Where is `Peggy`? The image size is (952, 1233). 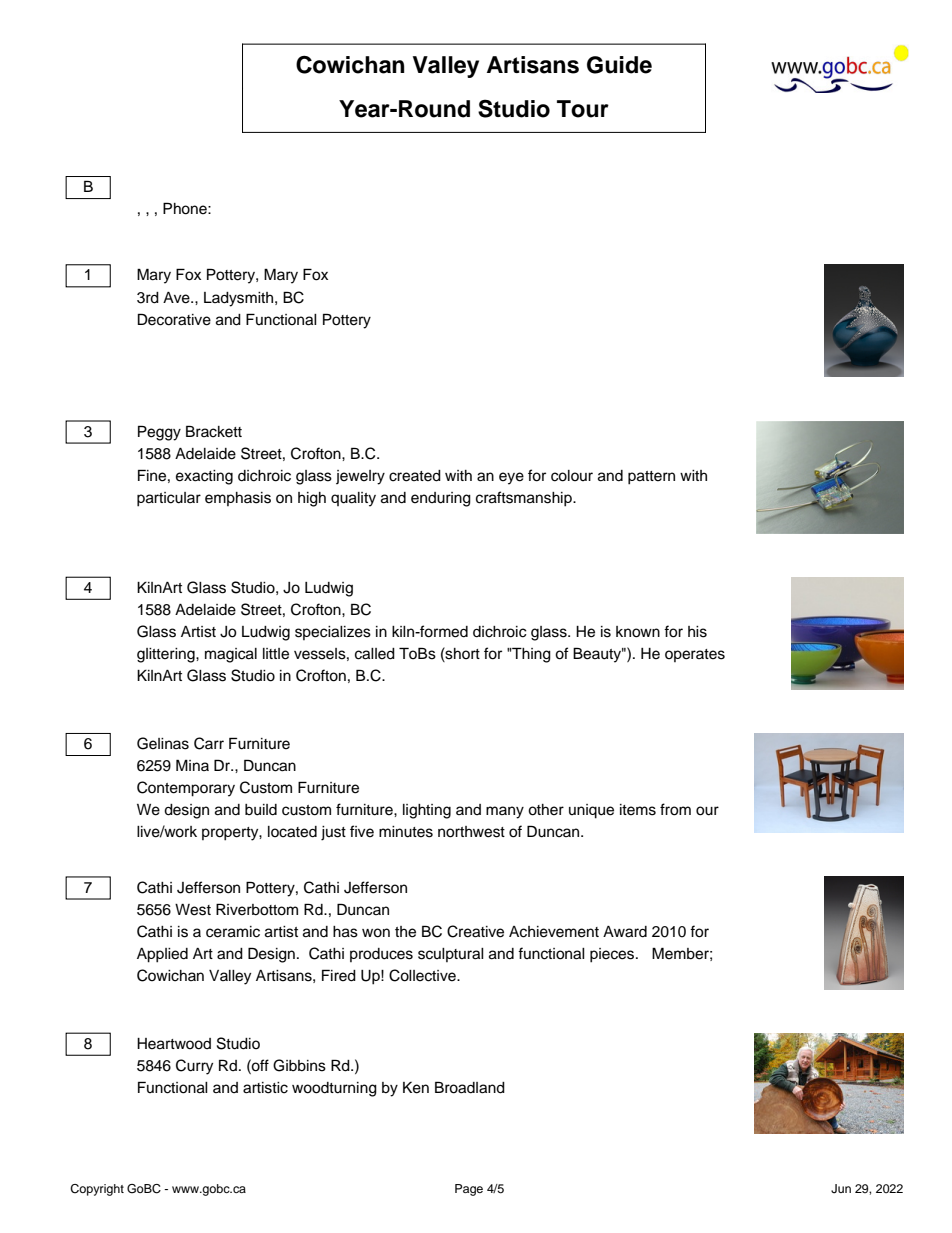
Peggy is located at coordinates (159, 433).
